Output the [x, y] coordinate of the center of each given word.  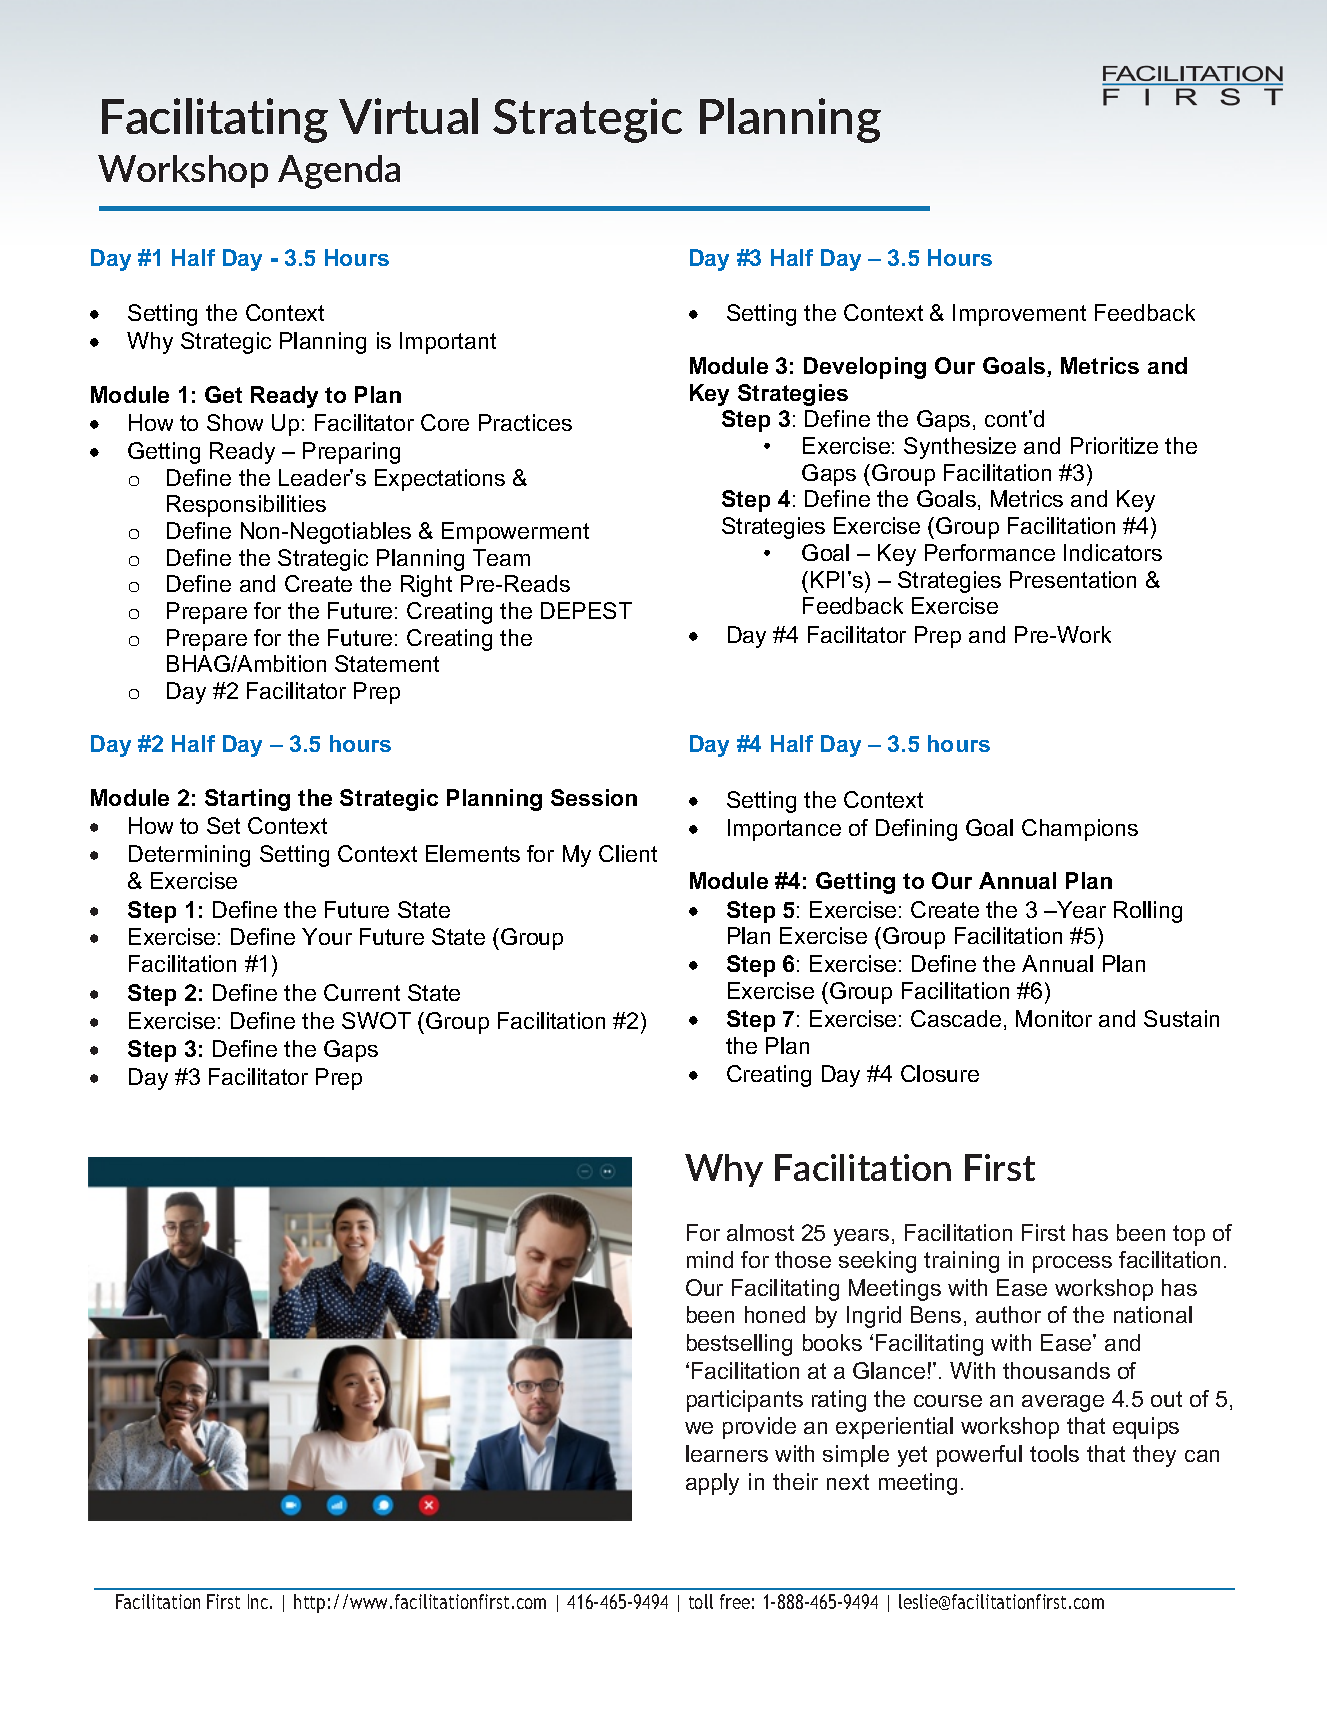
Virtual [408, 116]
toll [701, 1601]
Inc [258, 1601]
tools [1054, 1453]
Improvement [1019, 315]
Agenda [339, 172]
